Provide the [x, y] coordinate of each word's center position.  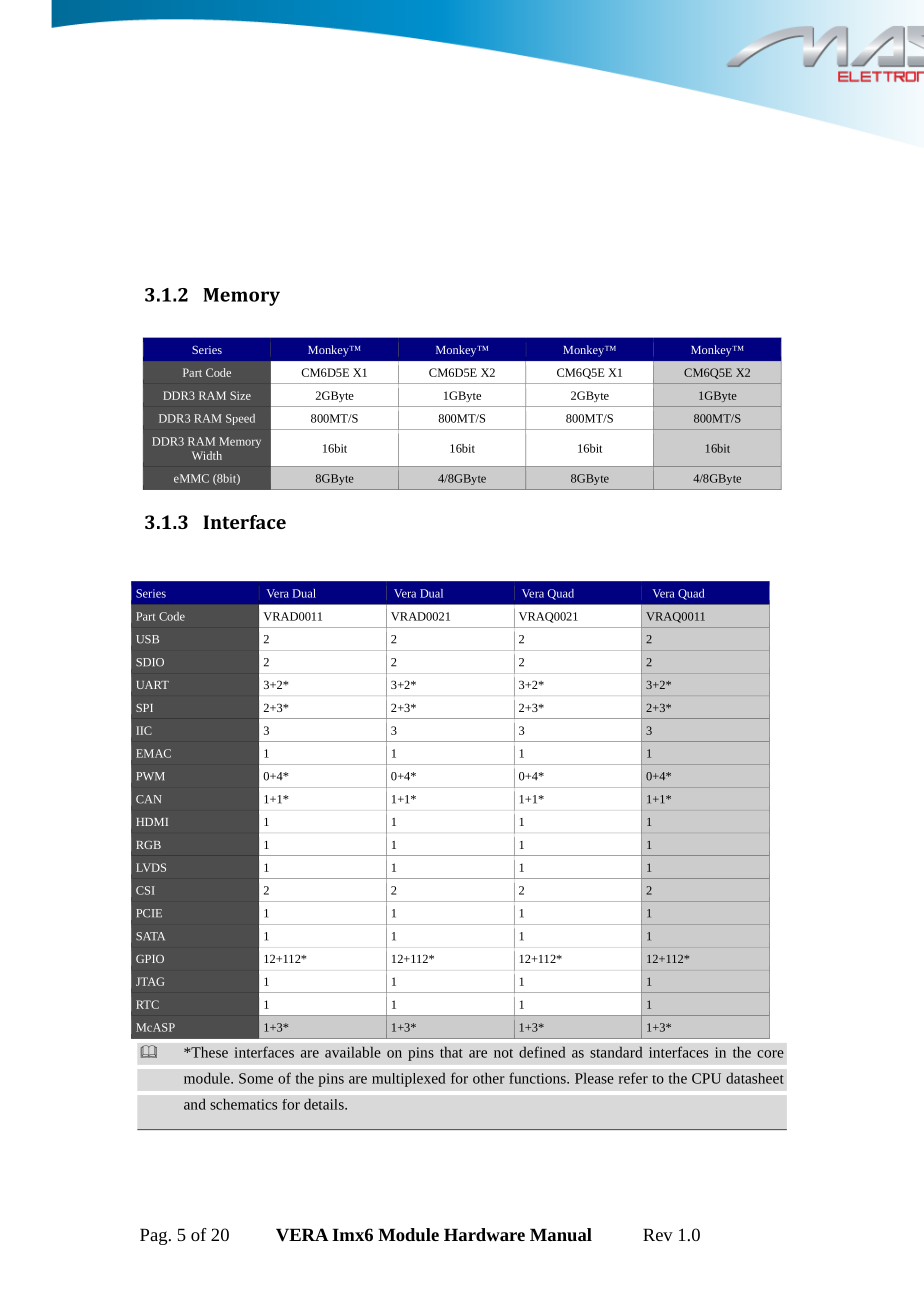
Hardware [484, 1234]
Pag [155, 1236]
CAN [149, 799]
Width [207, 455]
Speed [240, 419]
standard [616, 1052]
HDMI [152, 822]
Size [240, 395]
